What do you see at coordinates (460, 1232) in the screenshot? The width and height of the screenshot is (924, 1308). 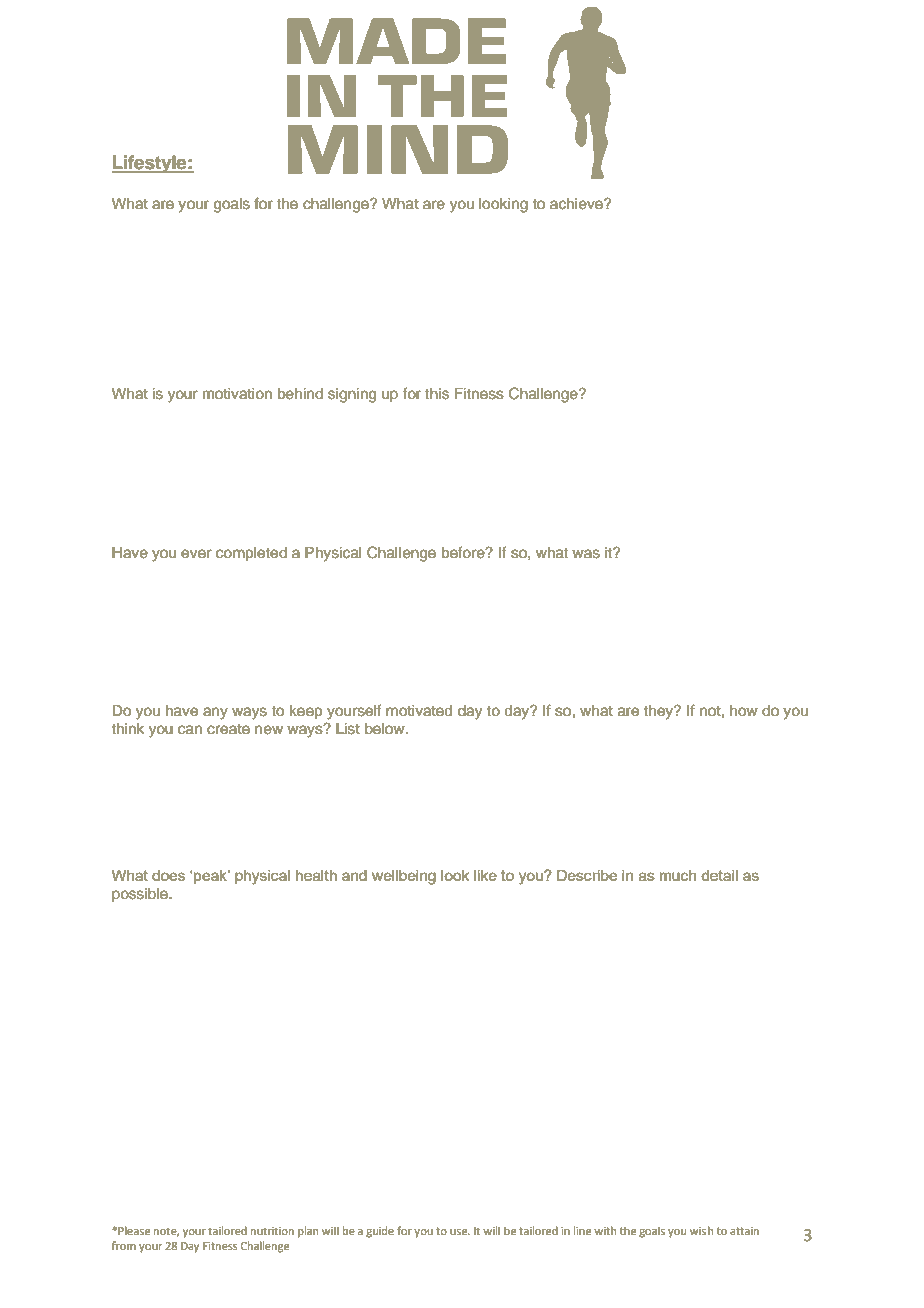 I see `use` at bounding box center [460, 1232].
